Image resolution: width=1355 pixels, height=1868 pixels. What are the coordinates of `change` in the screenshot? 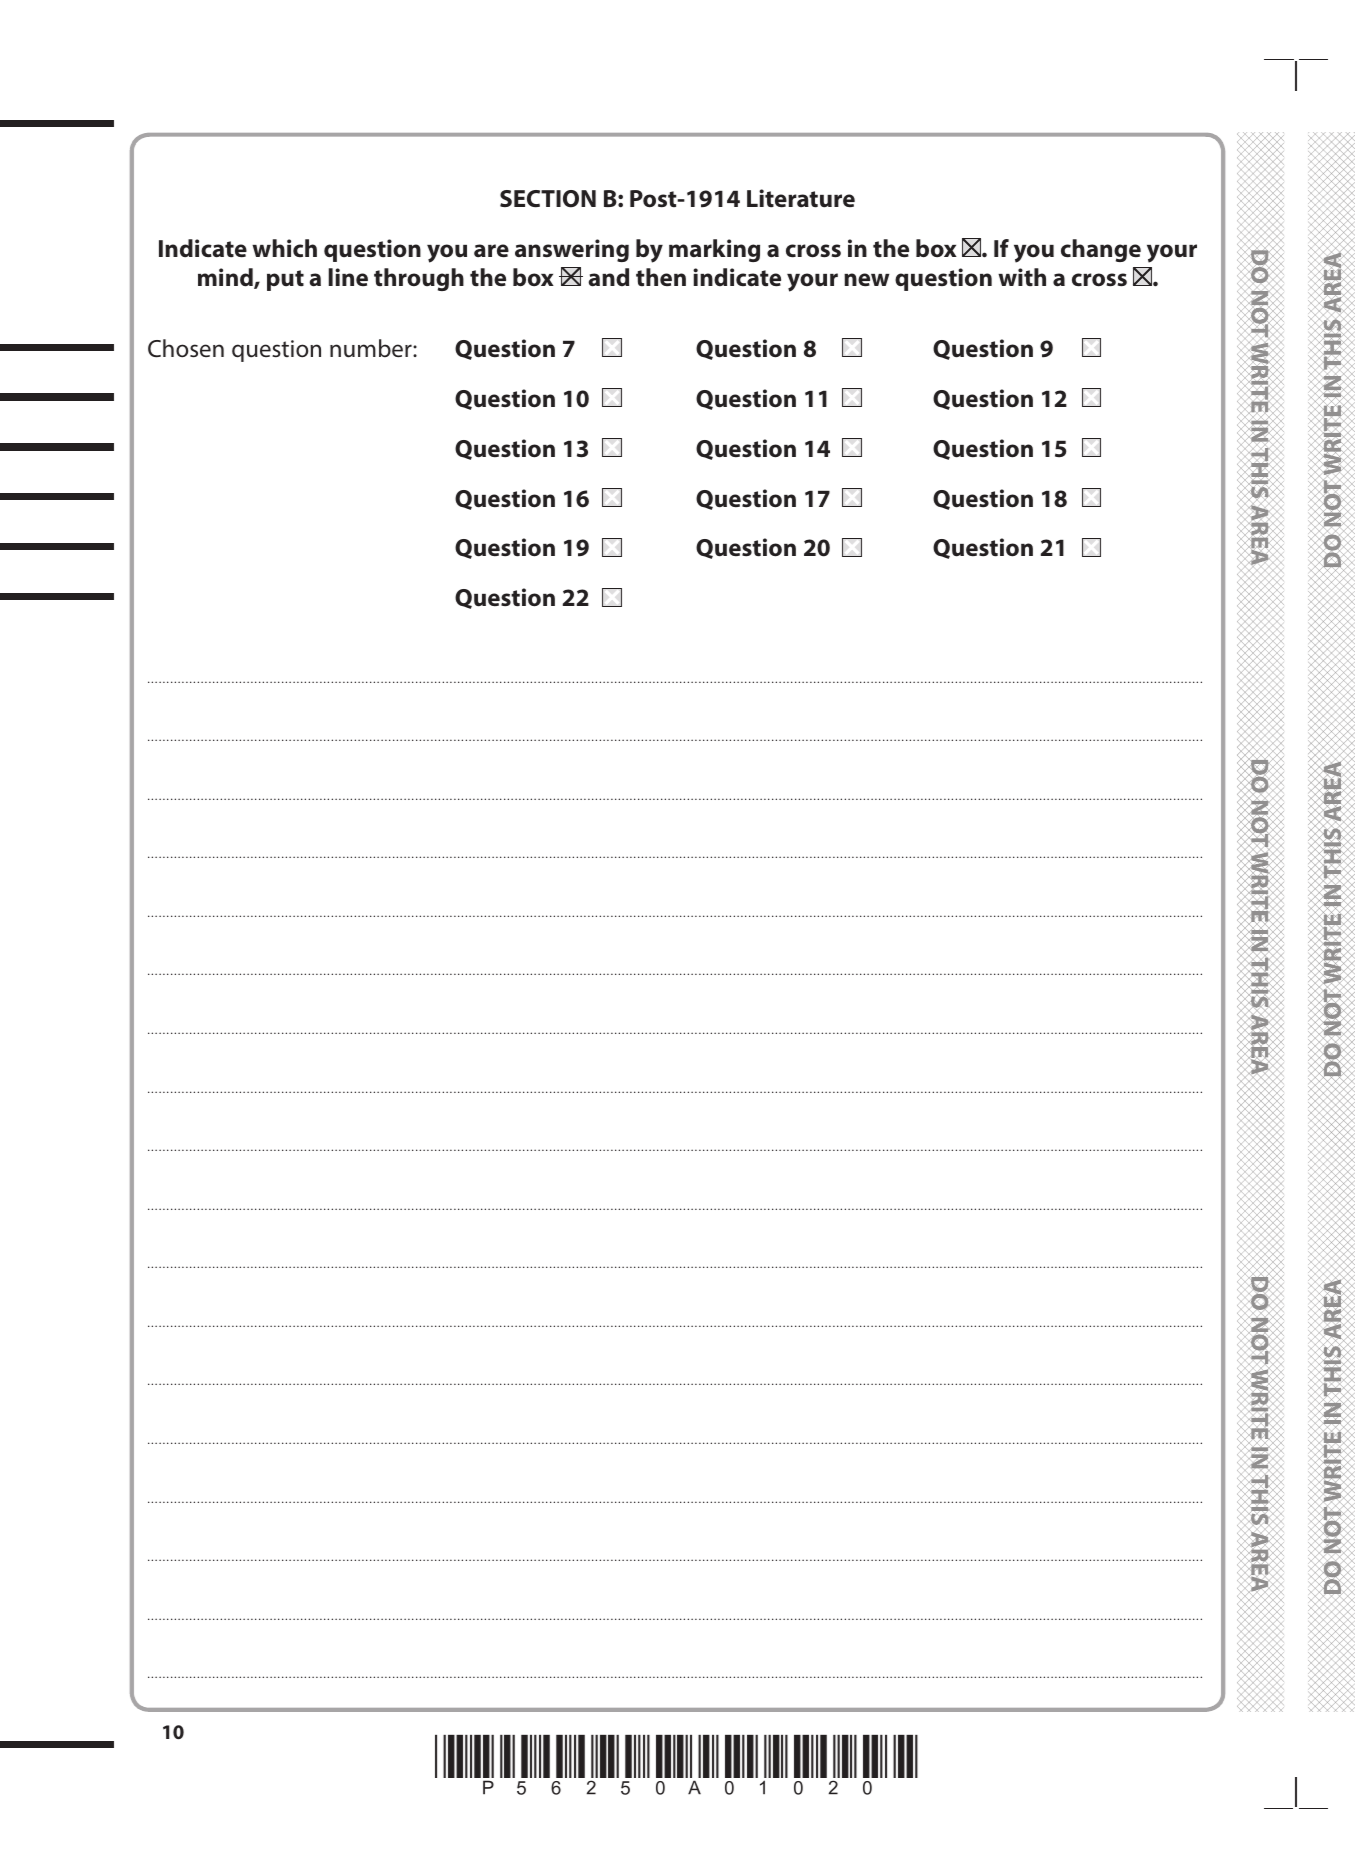 It's located at (1101, 250).
